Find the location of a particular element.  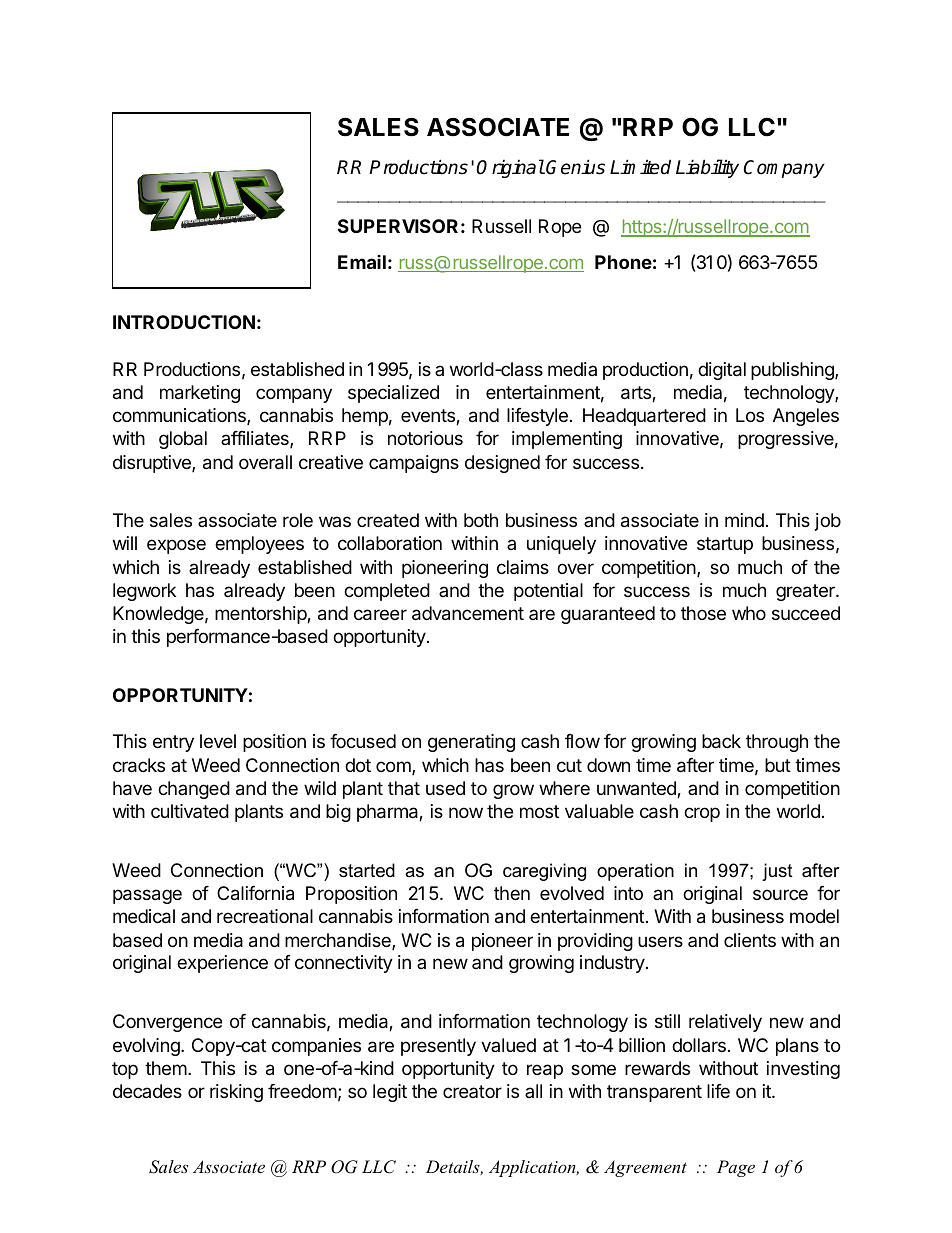

who is located at coordinates (749, 613).
